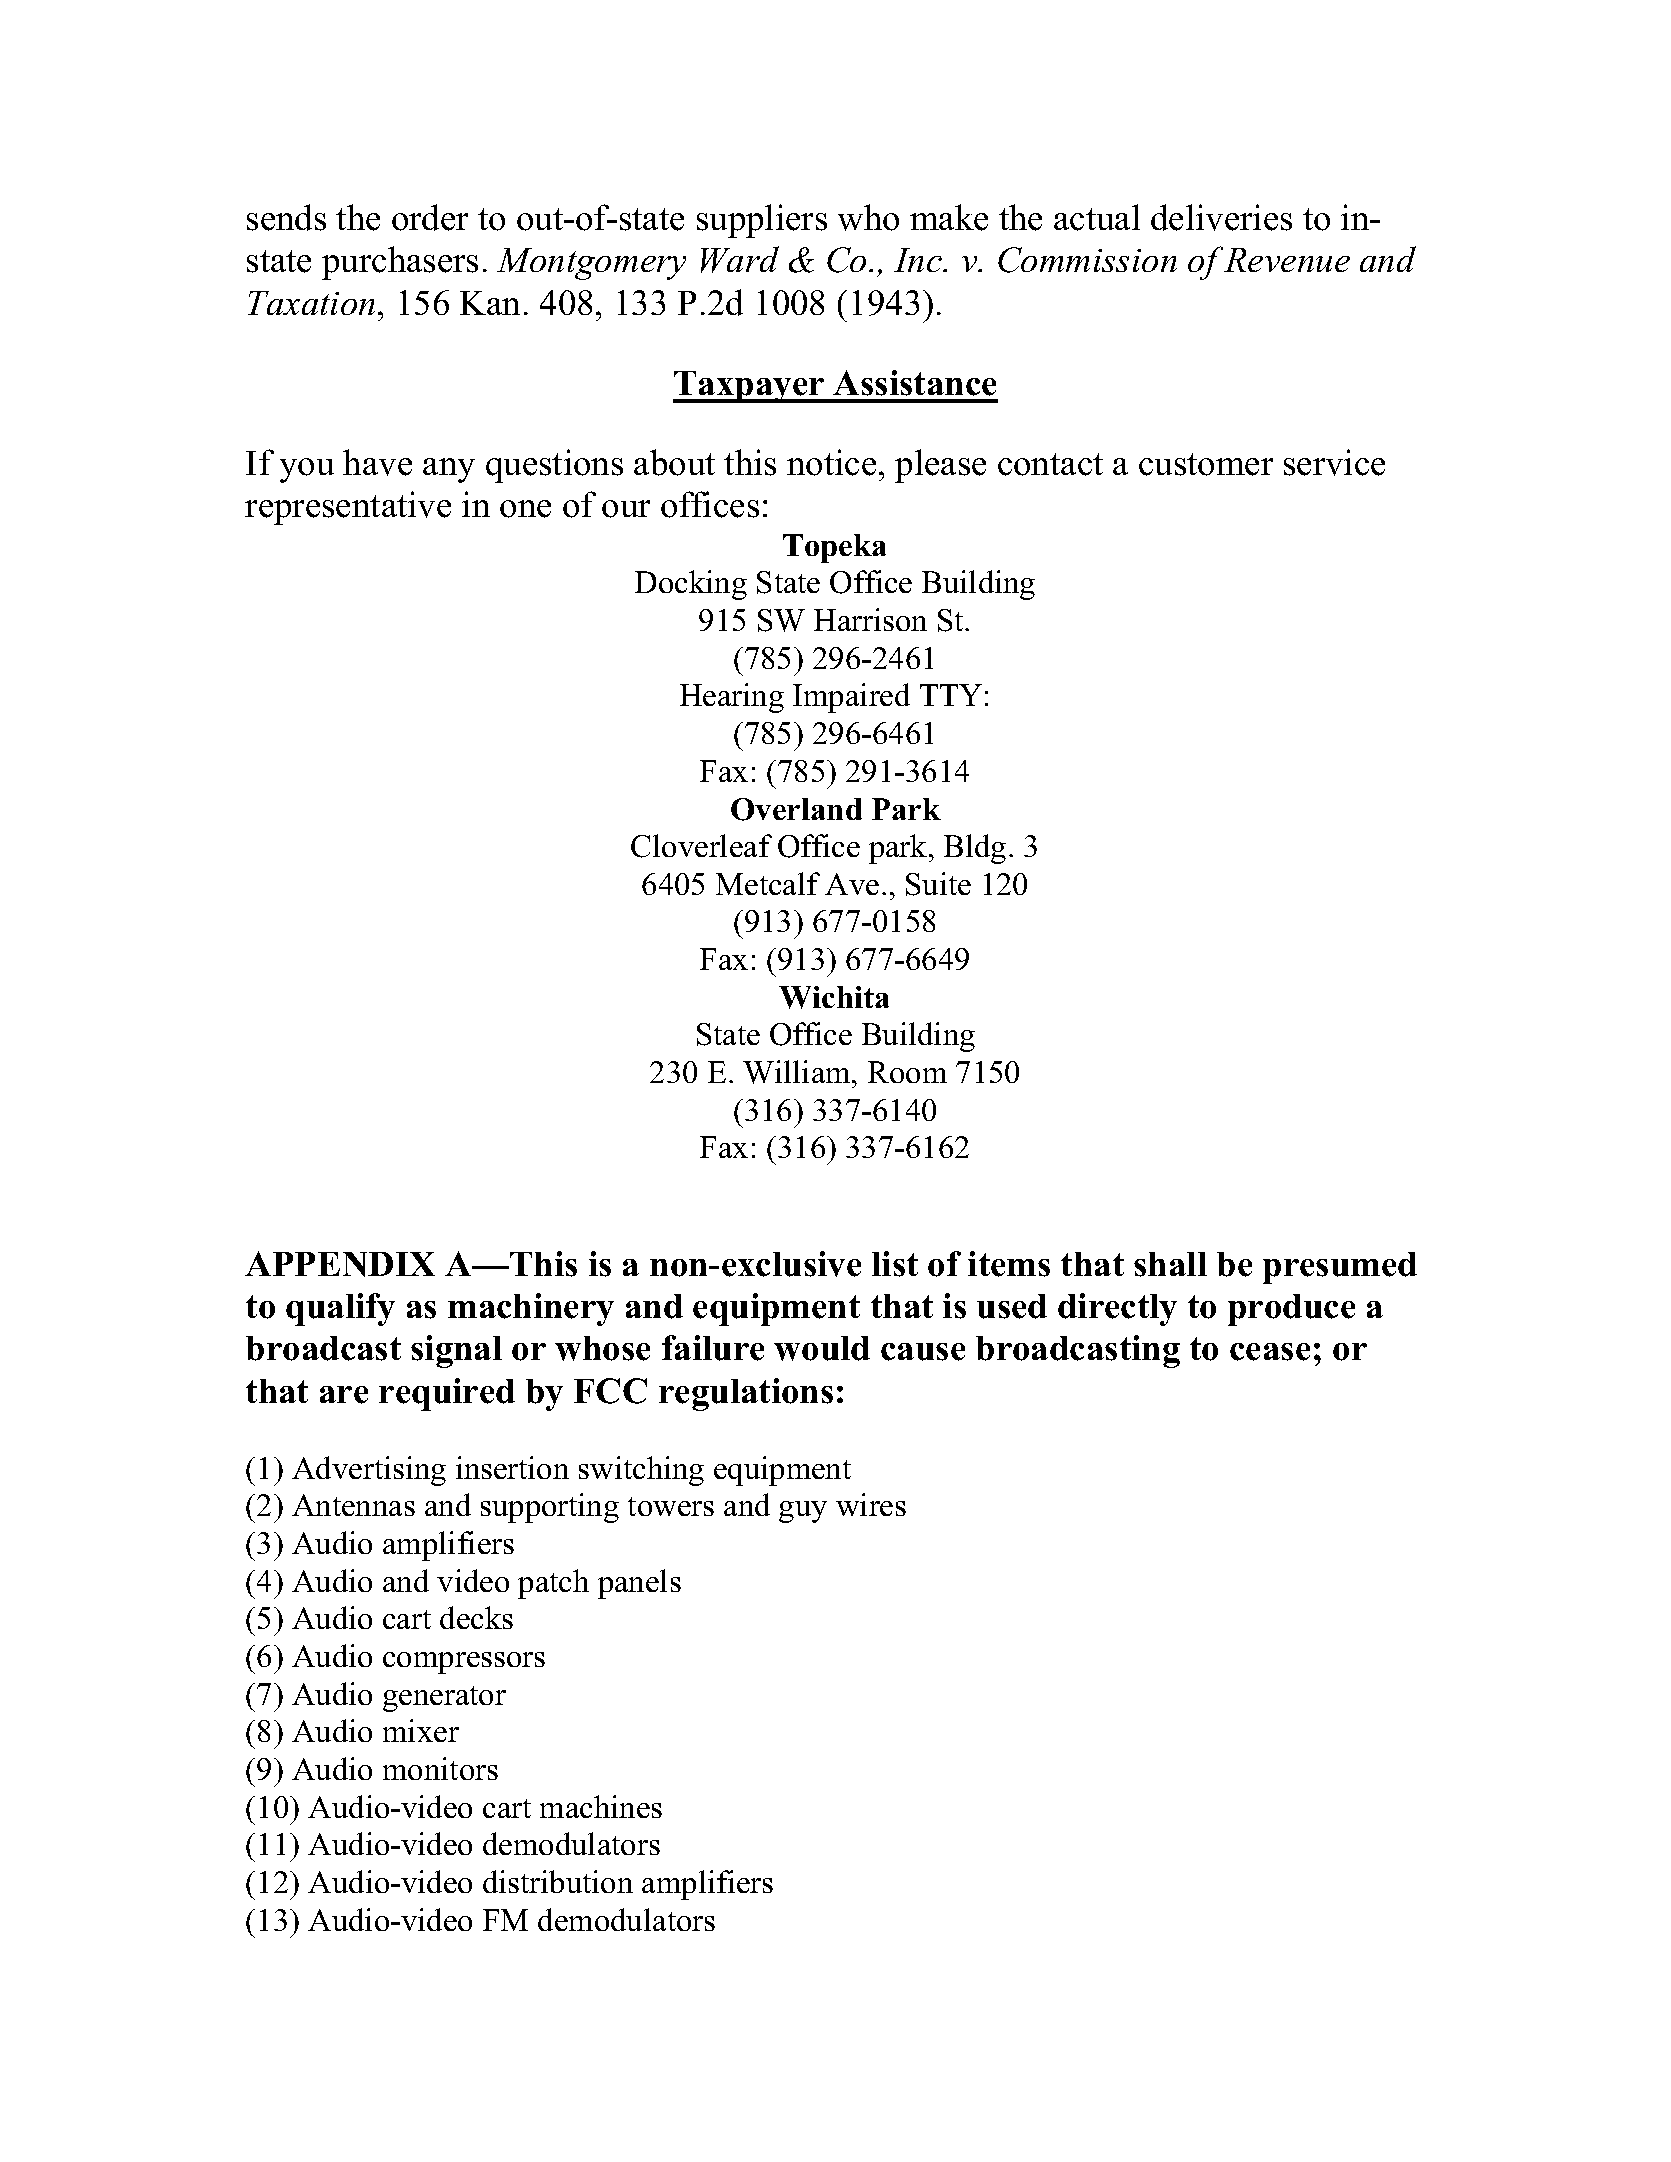  I want to click on machines, so click(601, 1806).
